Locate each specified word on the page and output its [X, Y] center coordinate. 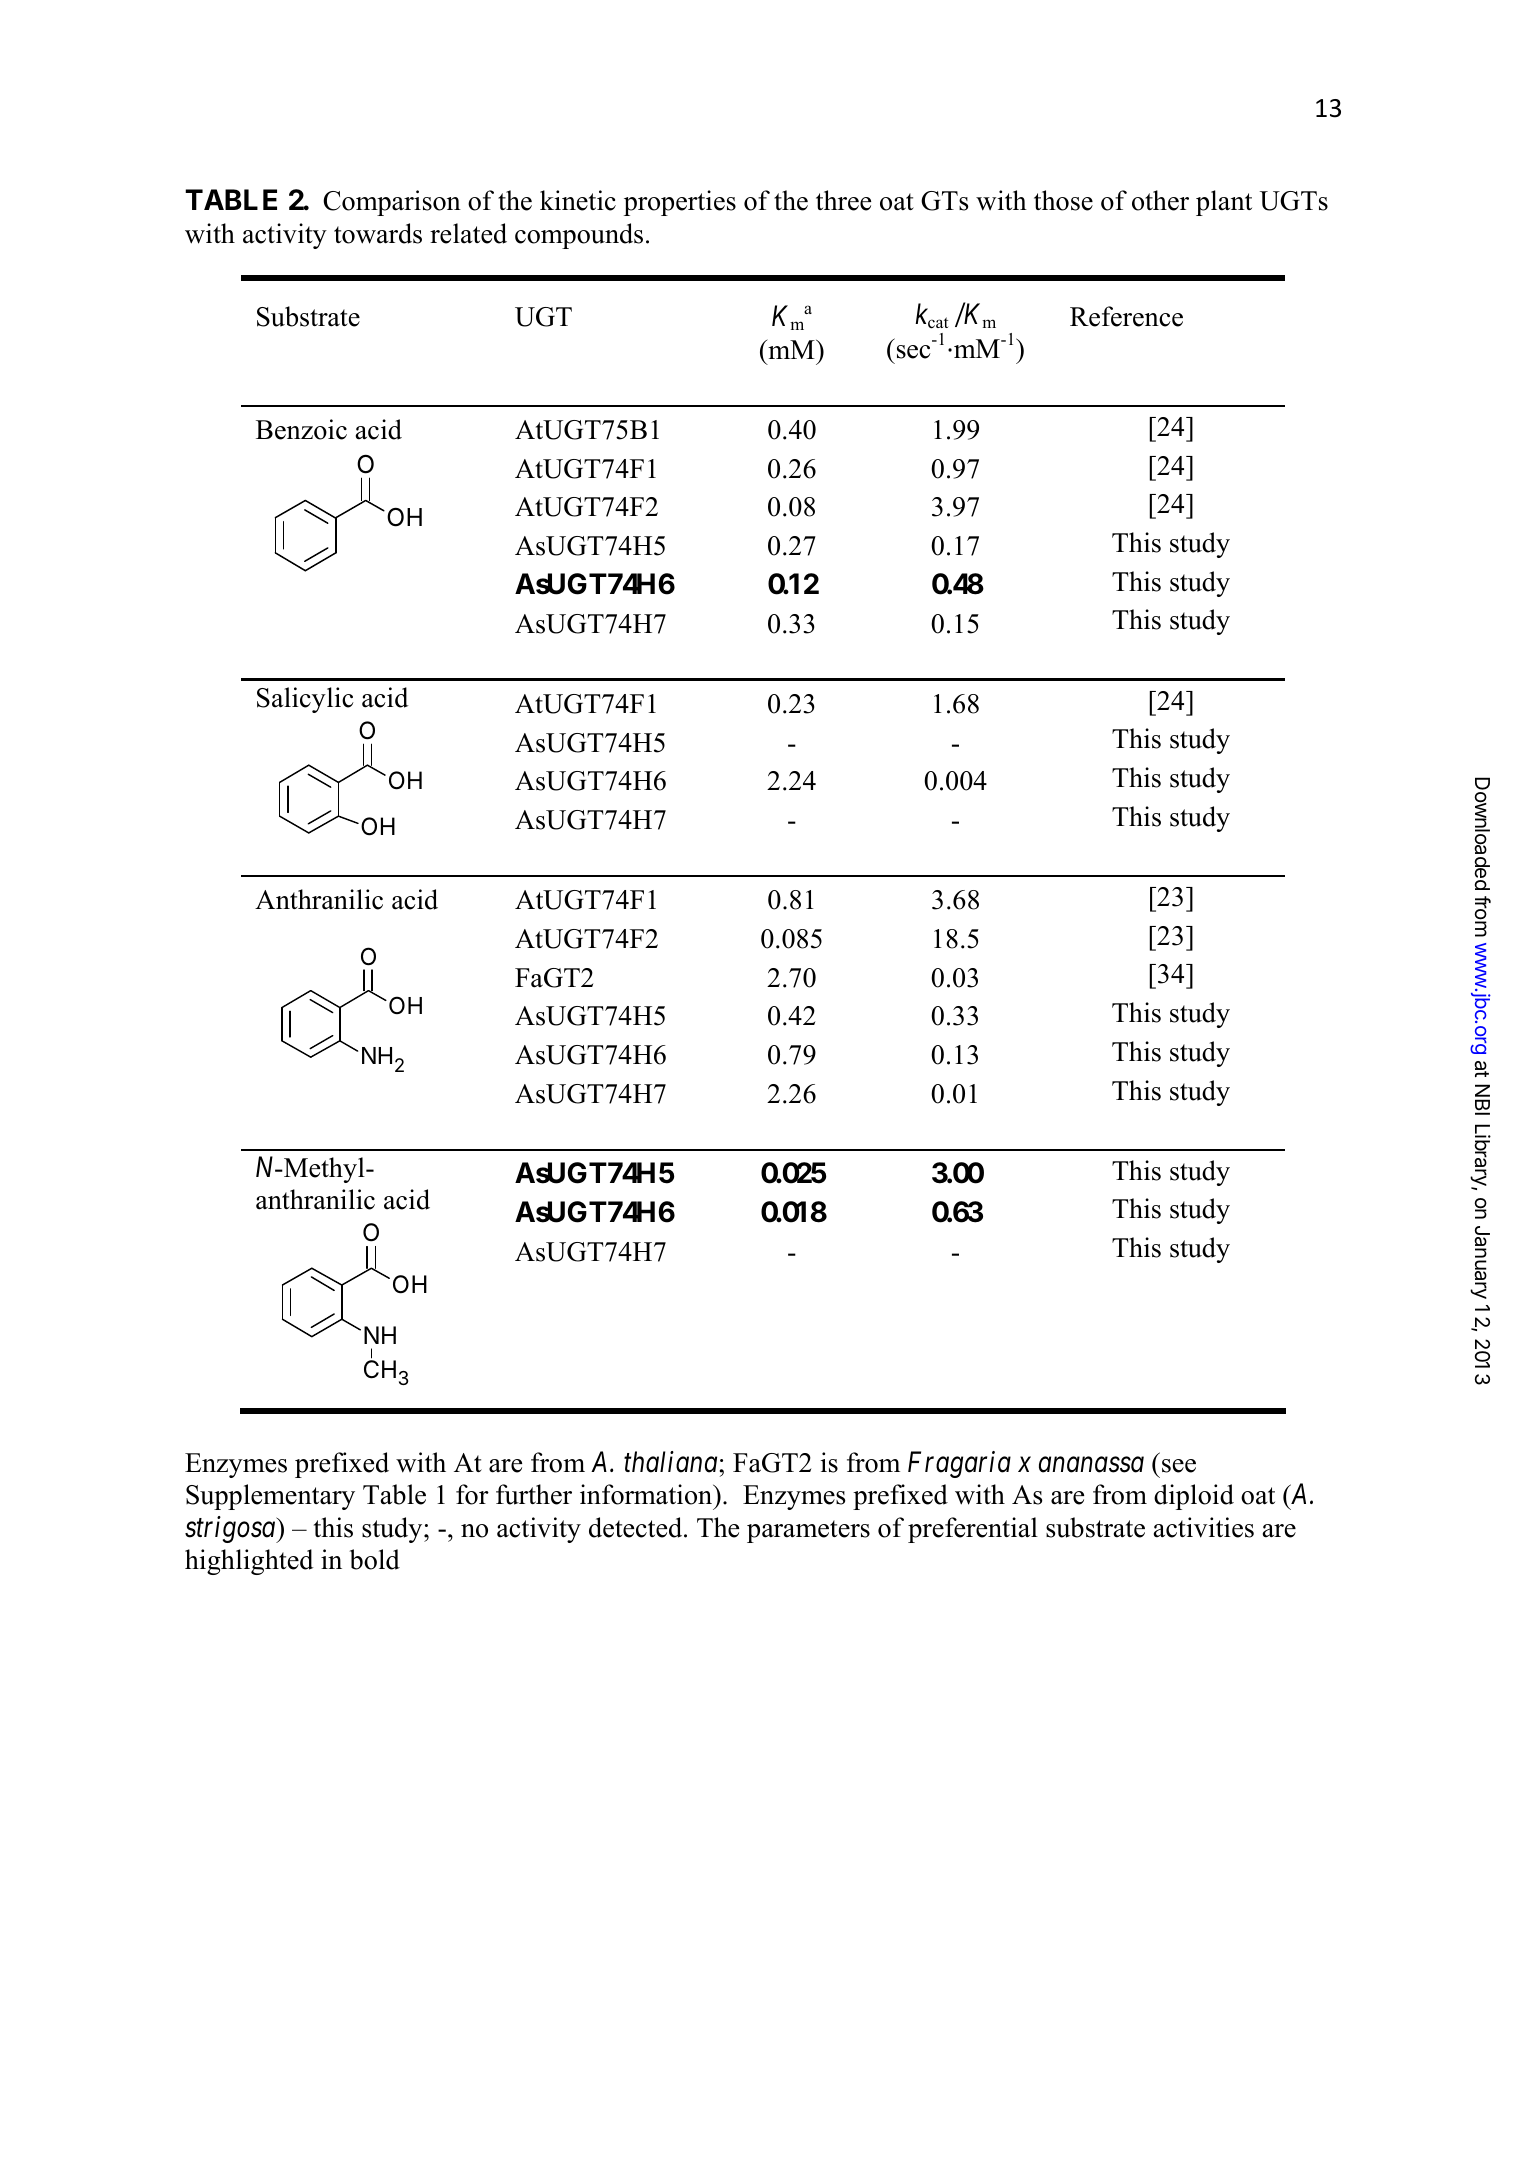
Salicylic [305, 700]
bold [374, 1559]
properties [680, 203]
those [1063, 200]
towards [378, 233]
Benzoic [301, 429]
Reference [1126, 316]
